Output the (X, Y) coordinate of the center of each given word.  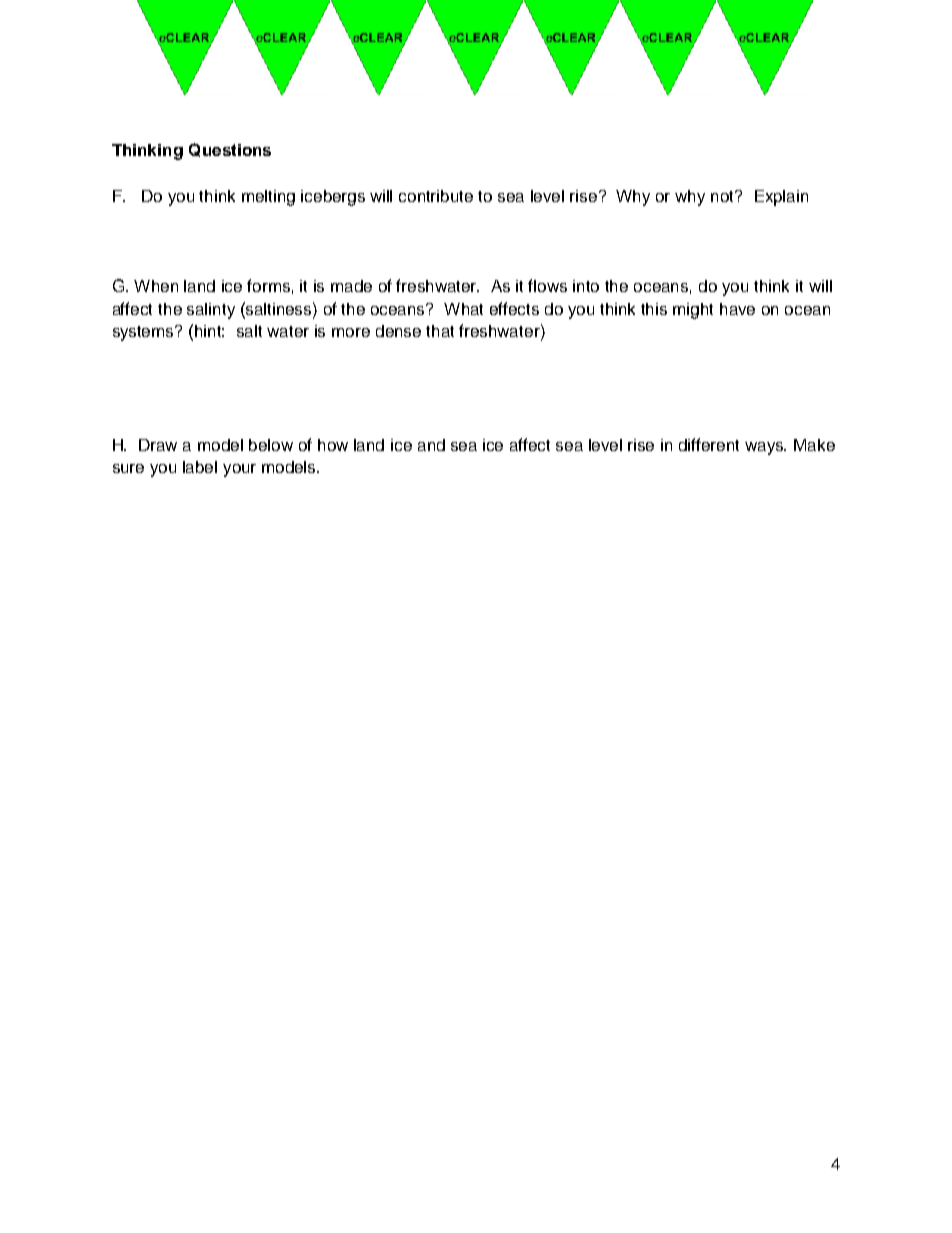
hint (209, 331)
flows (547, 285)
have (737, 309)
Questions (230, 150)
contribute (436, 196)
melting (268, 198)
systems (145, 333)
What (463, 309)
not (724, 196)
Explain (781, 198)
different (709, 444)
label (200, 467)
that (440, 331)
